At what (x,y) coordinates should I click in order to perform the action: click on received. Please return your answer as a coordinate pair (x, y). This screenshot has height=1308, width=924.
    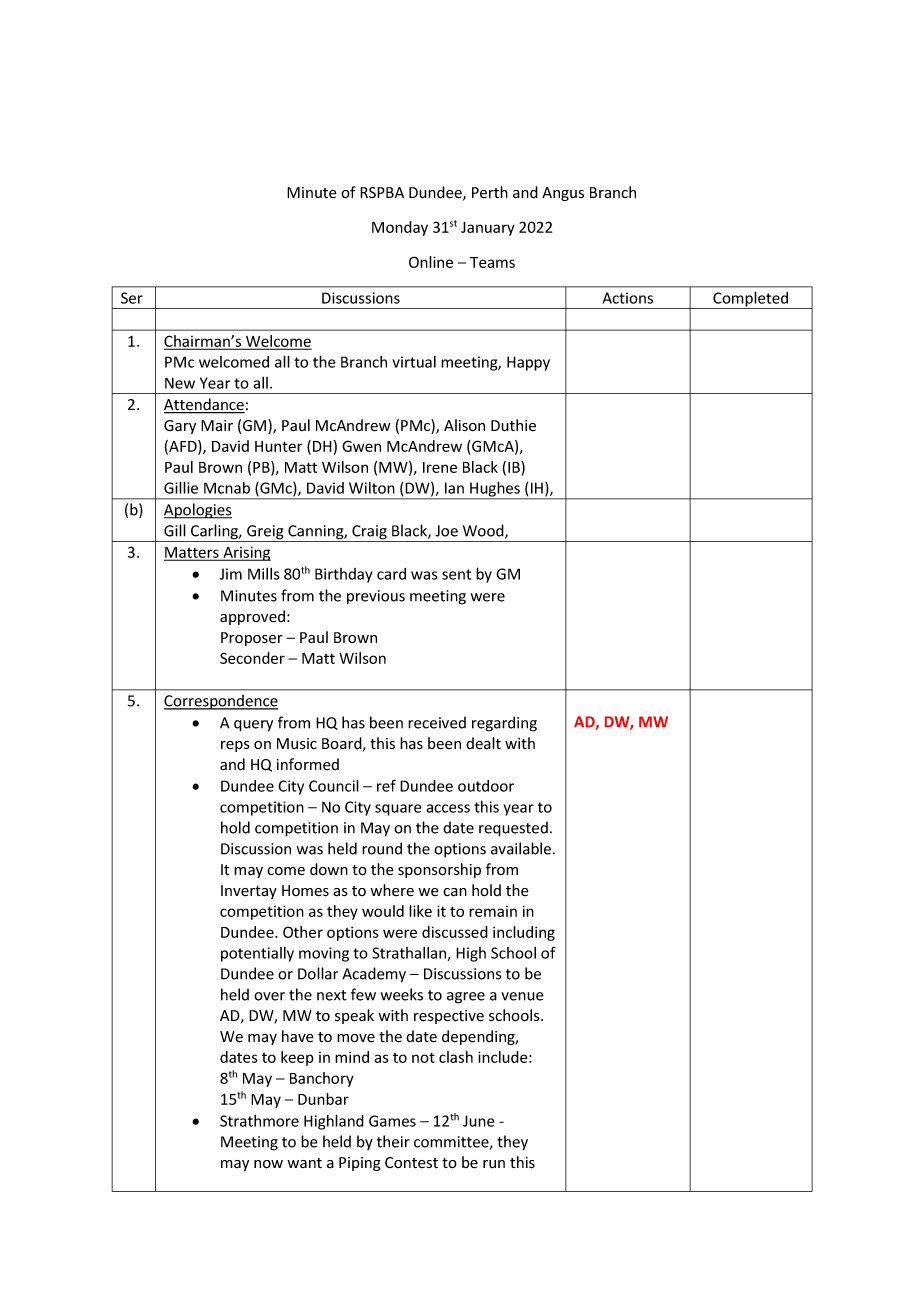
    Looking at the image, I should click on (437, 722).
